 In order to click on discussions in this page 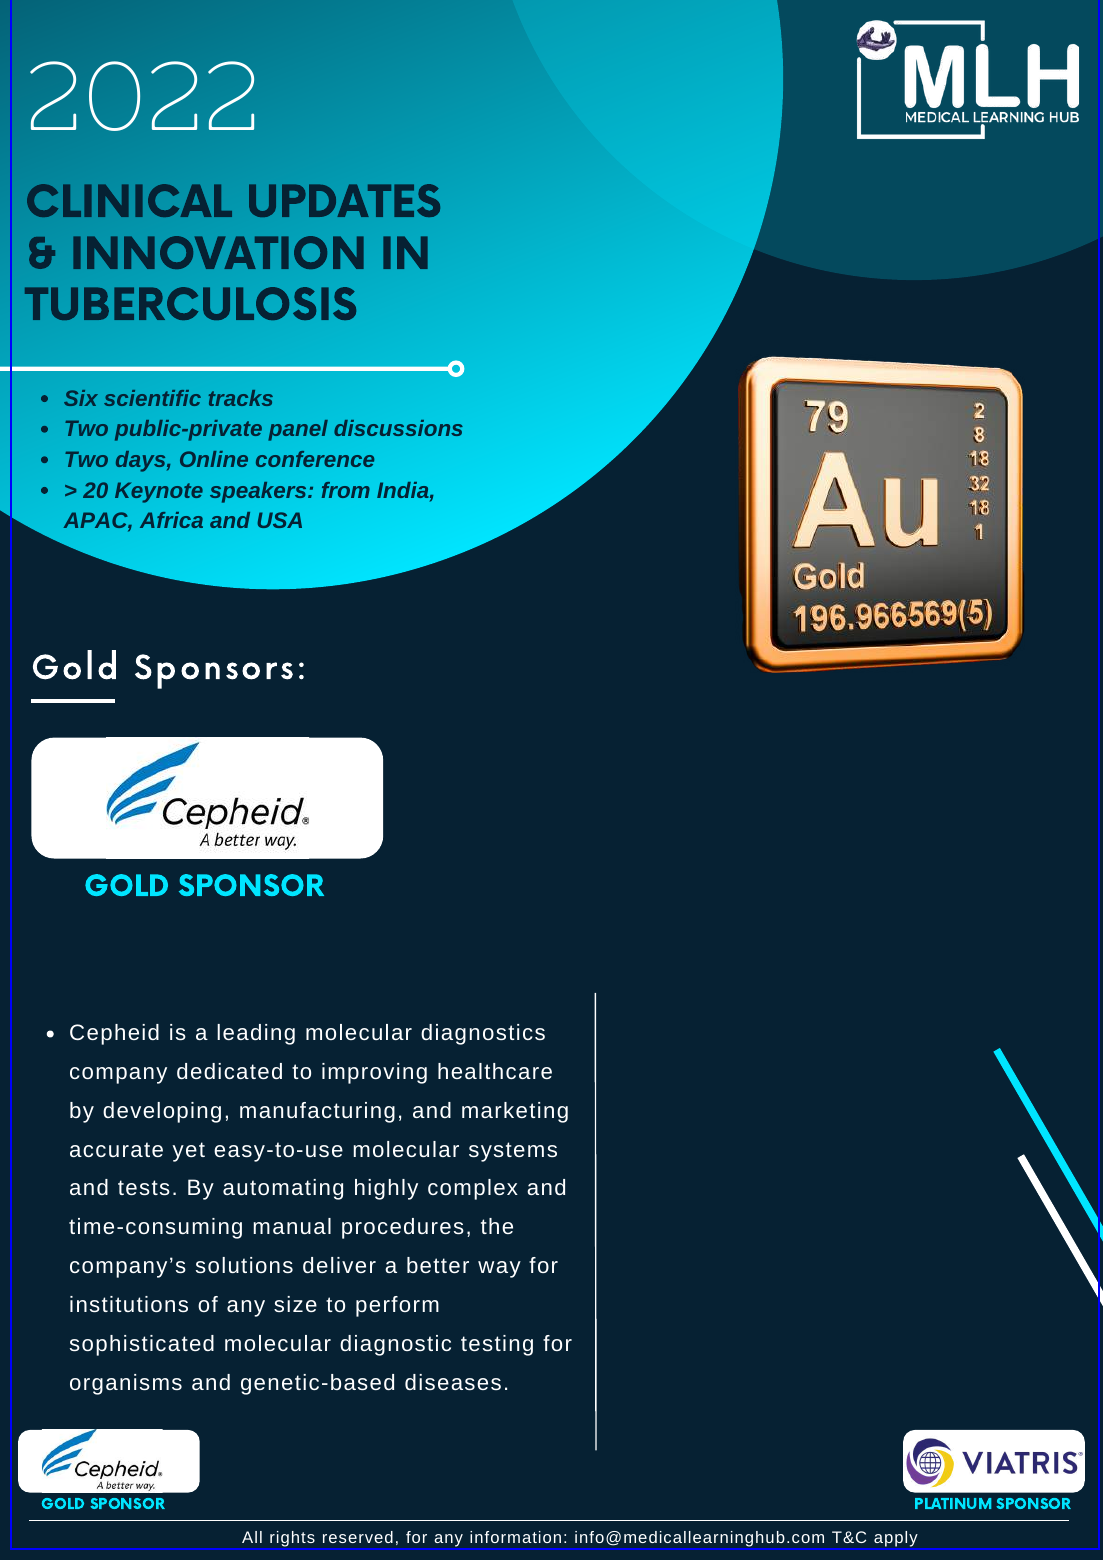, I will do `click(398, 428)`.
